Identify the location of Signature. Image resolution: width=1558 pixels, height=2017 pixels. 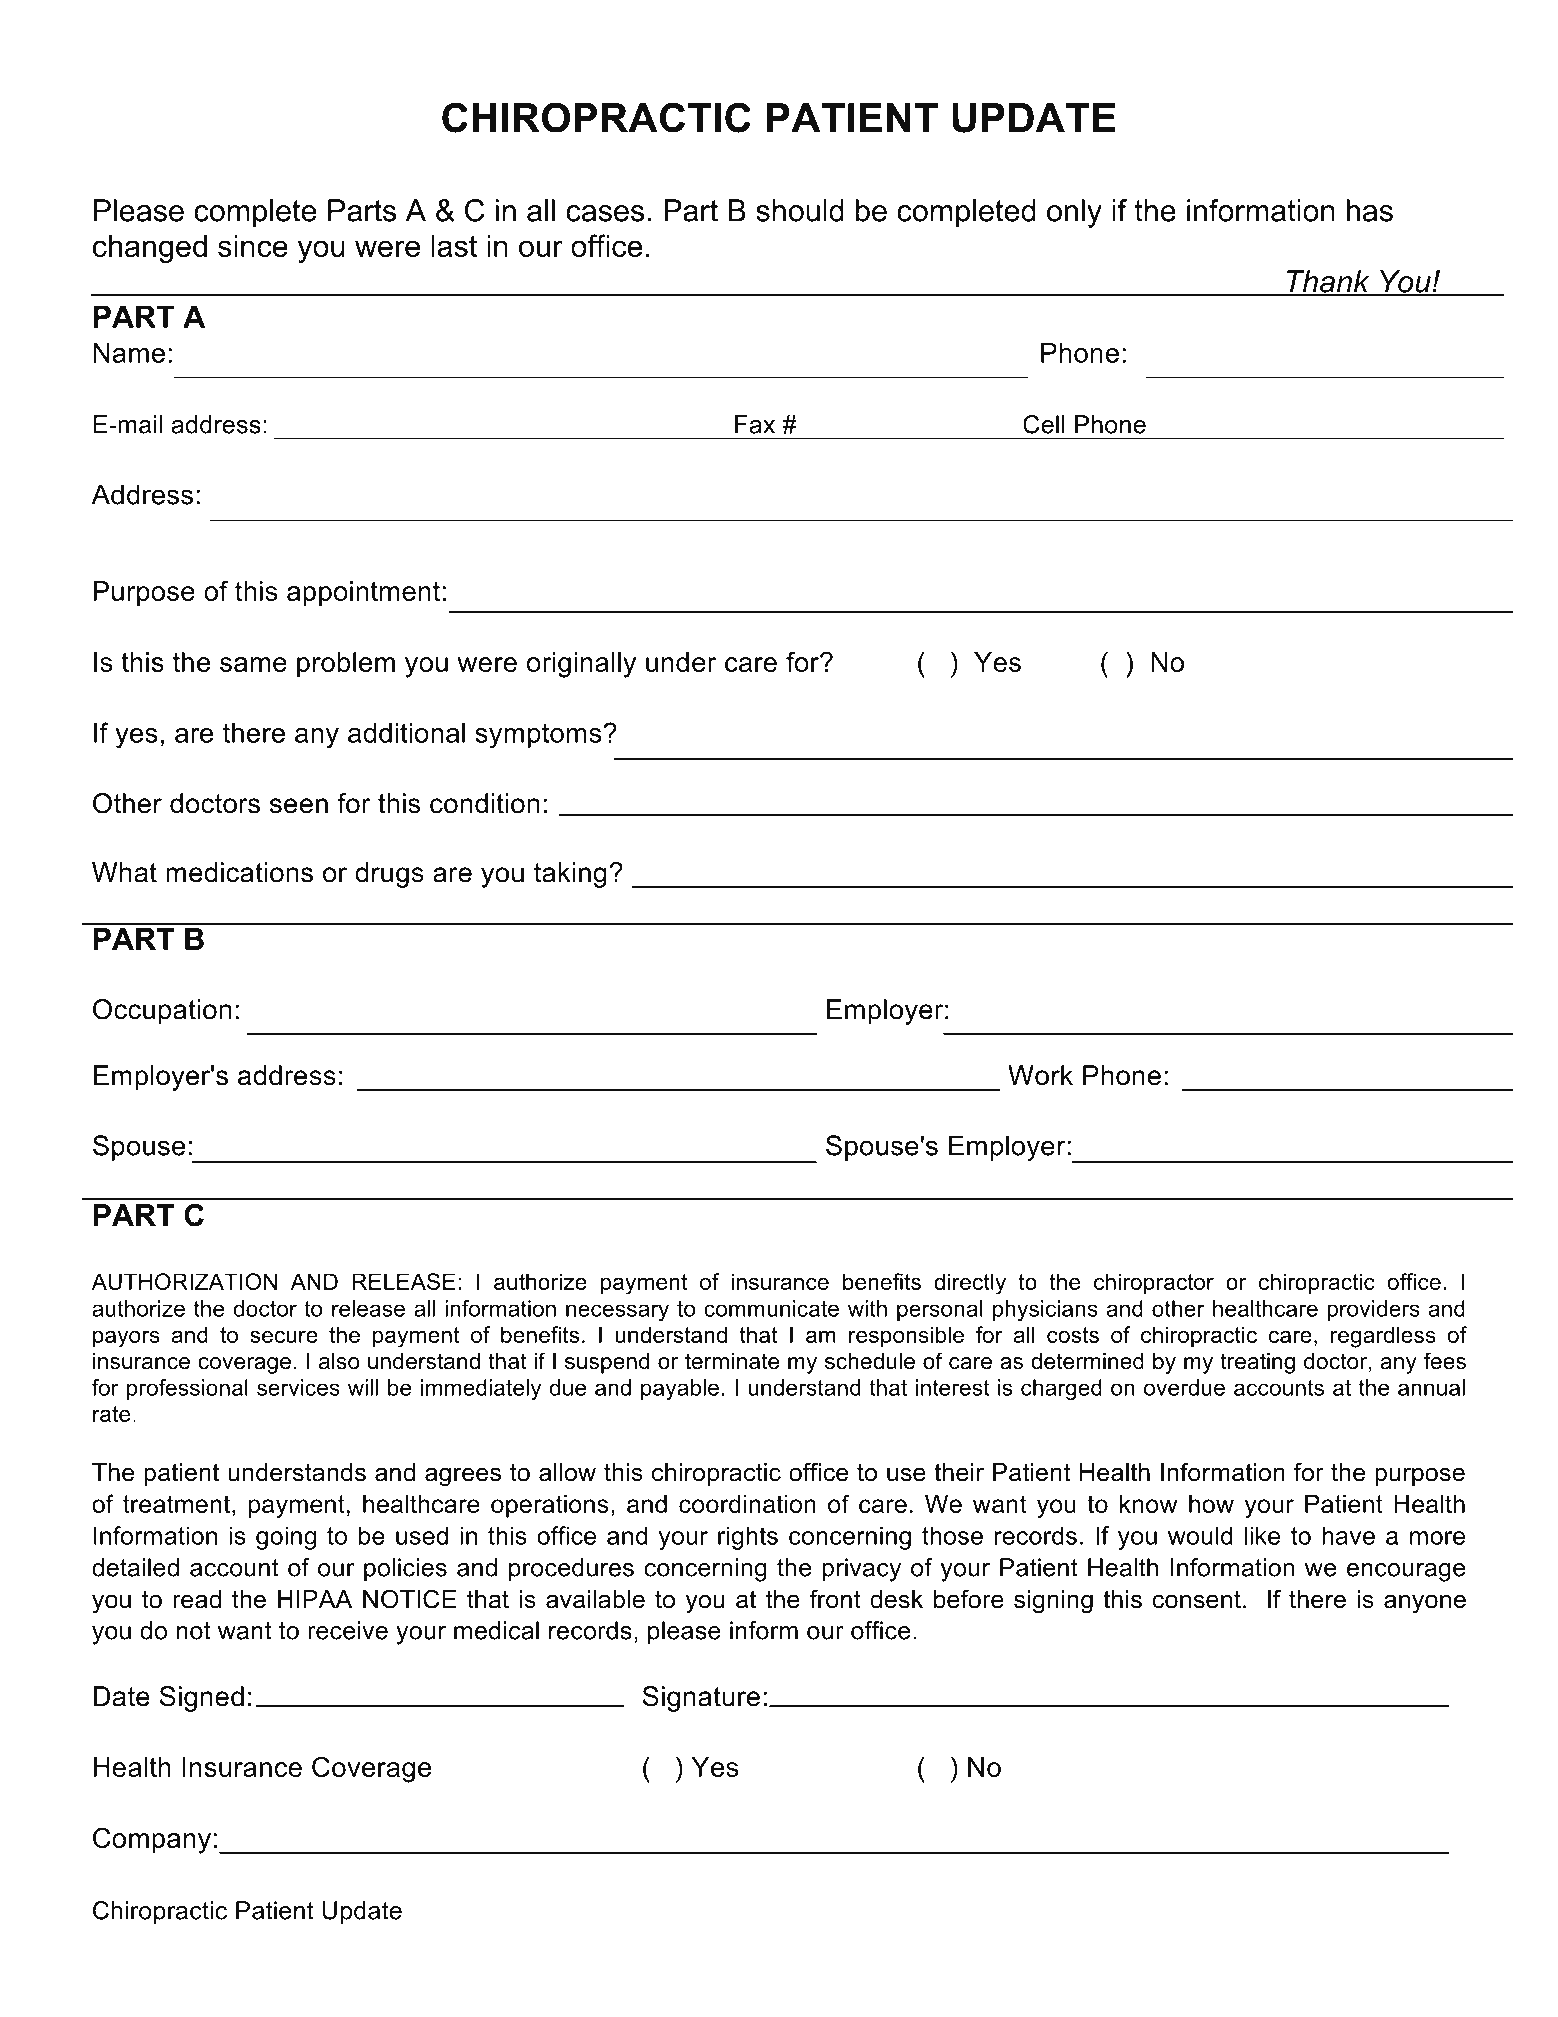
(701, 1699).
